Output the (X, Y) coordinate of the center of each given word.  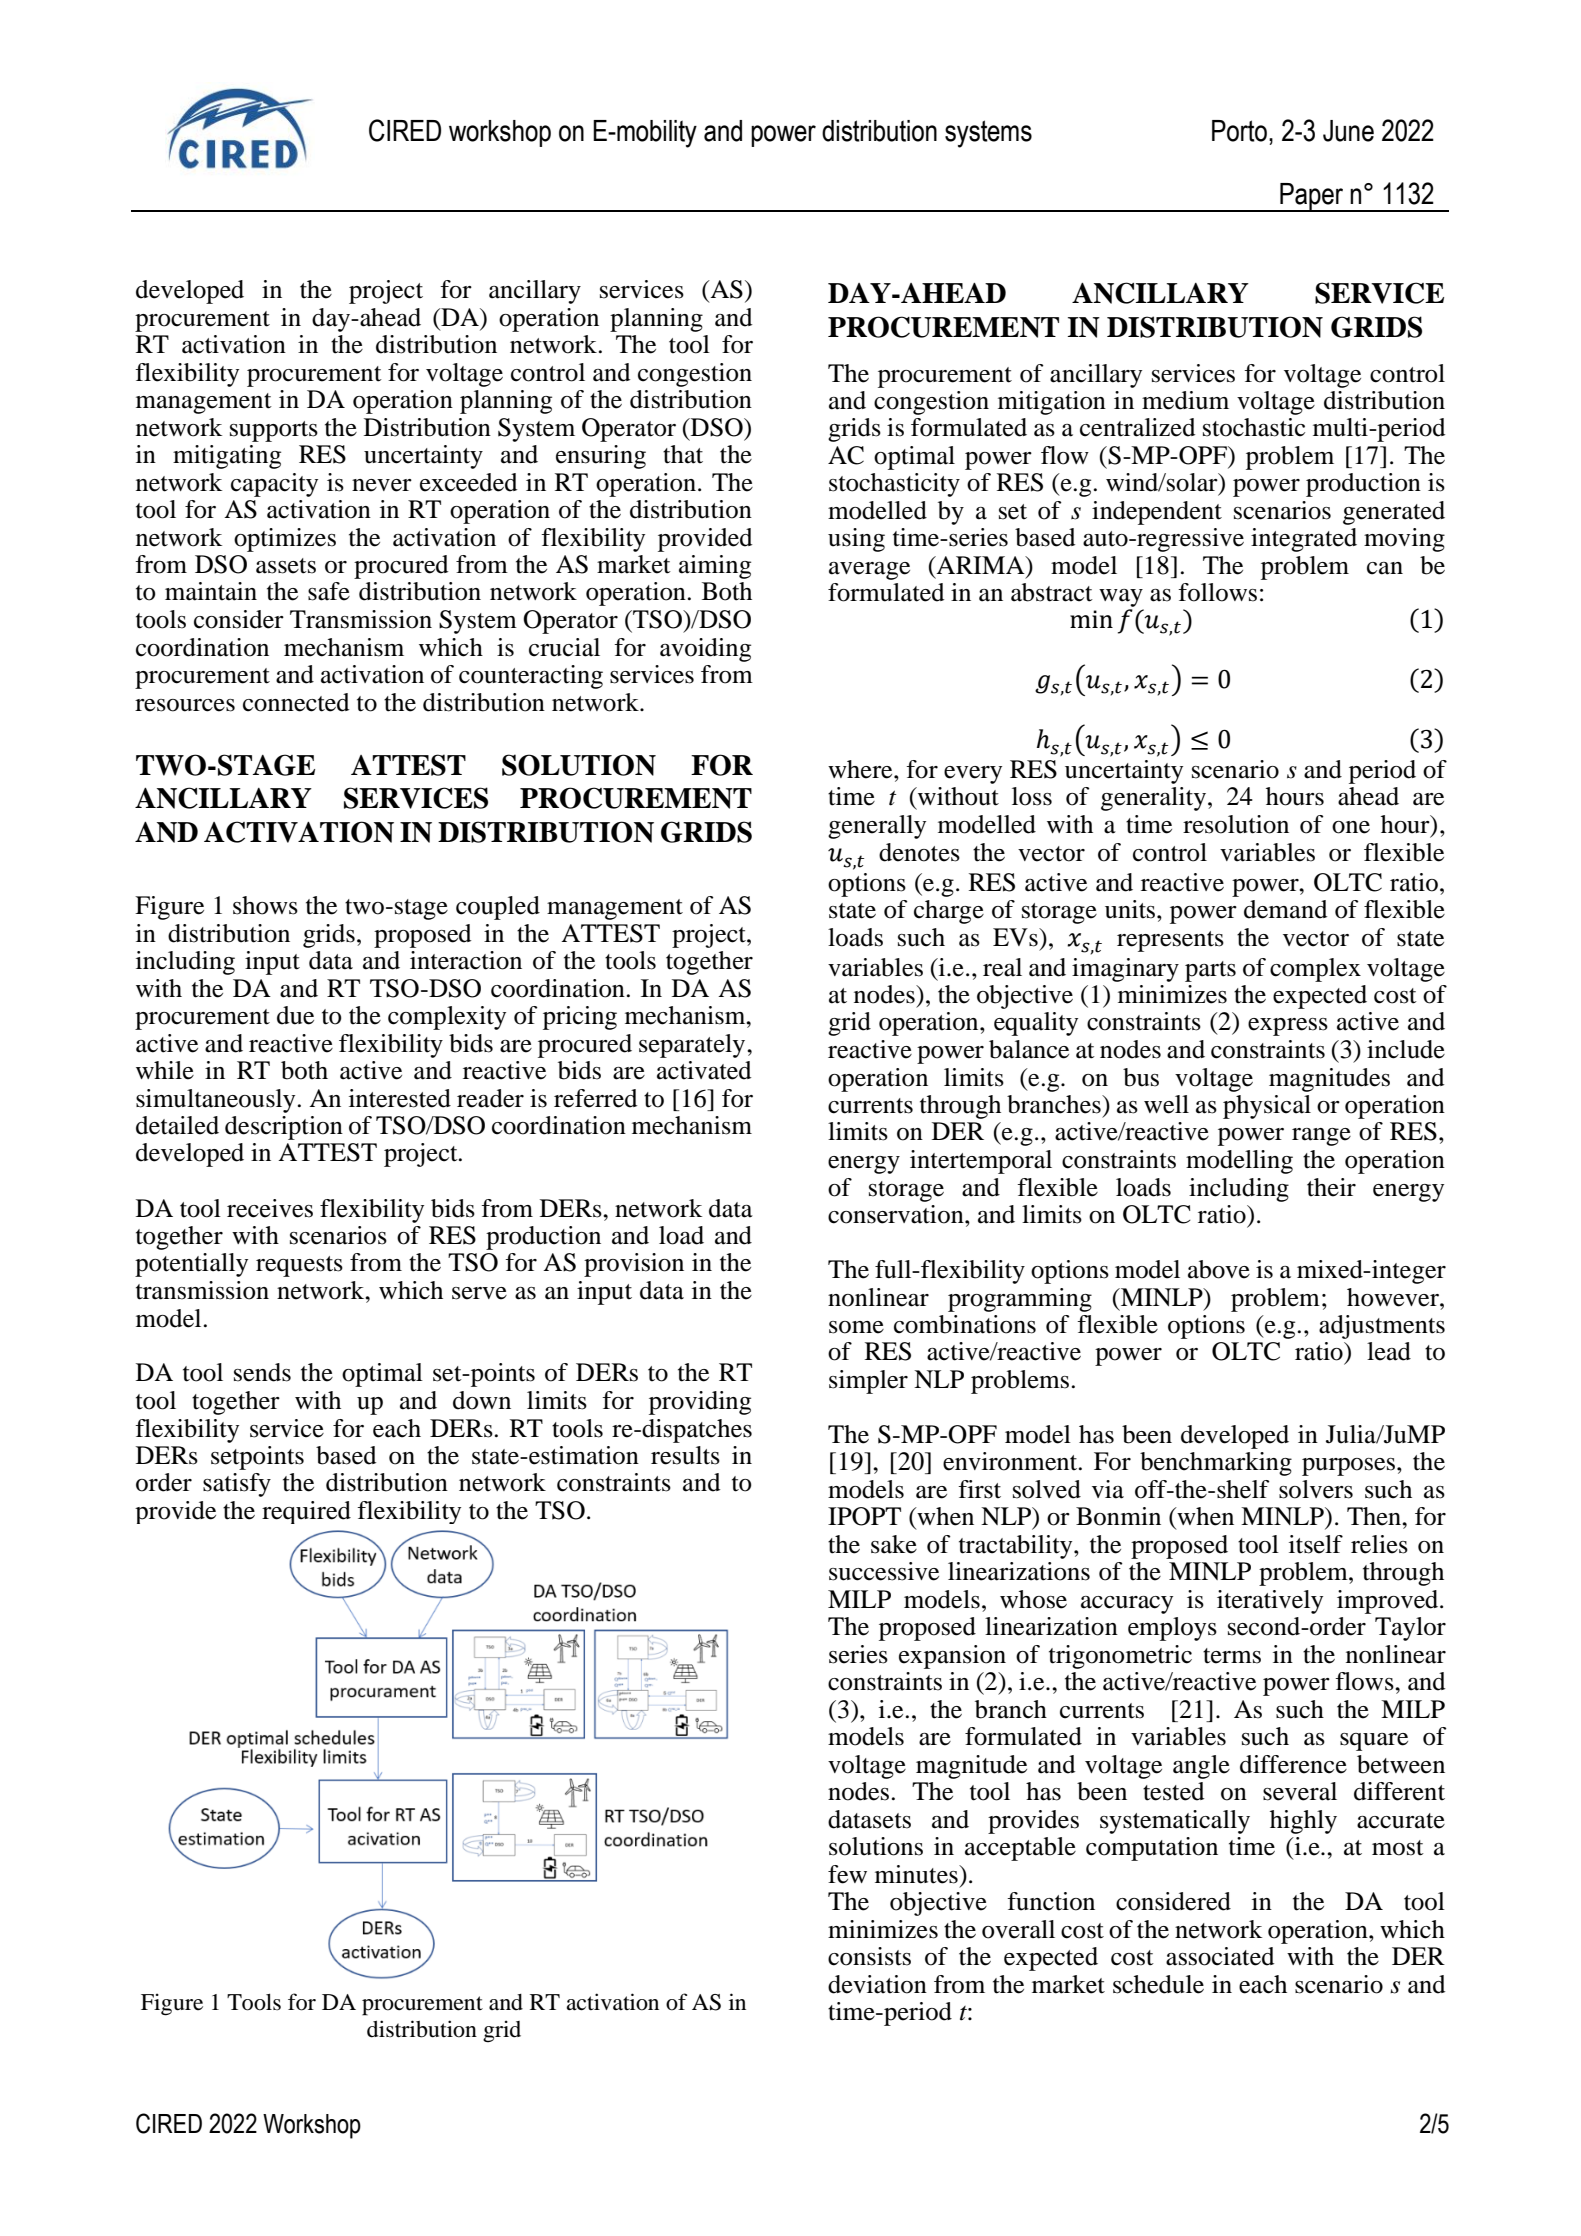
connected (296, 702)
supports (274, 431)
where (861, 769)
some (856, 1327)
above (1219, 1269)
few (847, 1874)
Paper (1312, 197)
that (683, 454)
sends (262, 1372)
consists (869, 1956)
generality (1153, 799)
